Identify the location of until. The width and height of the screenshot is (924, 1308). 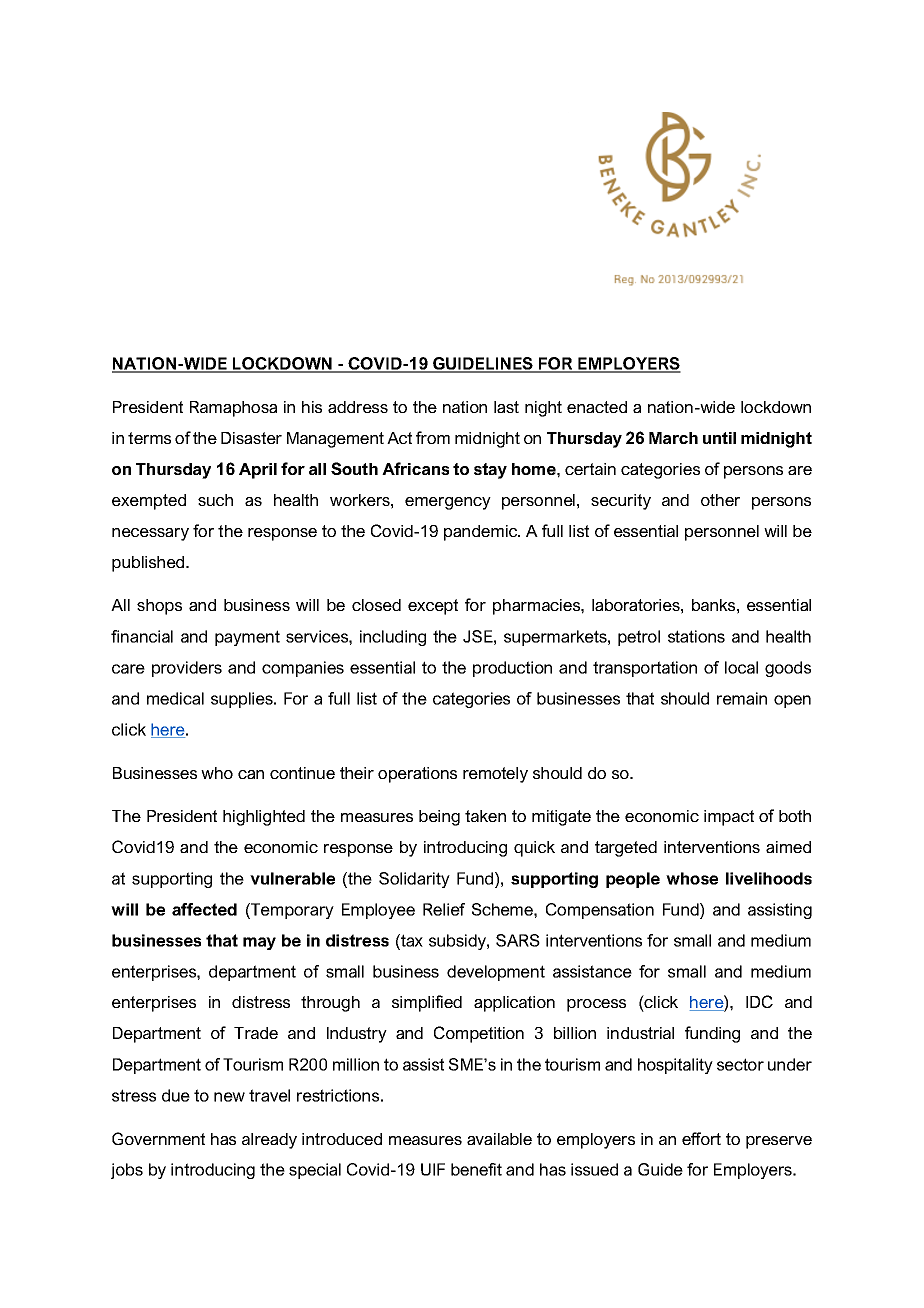
(719, 438).
